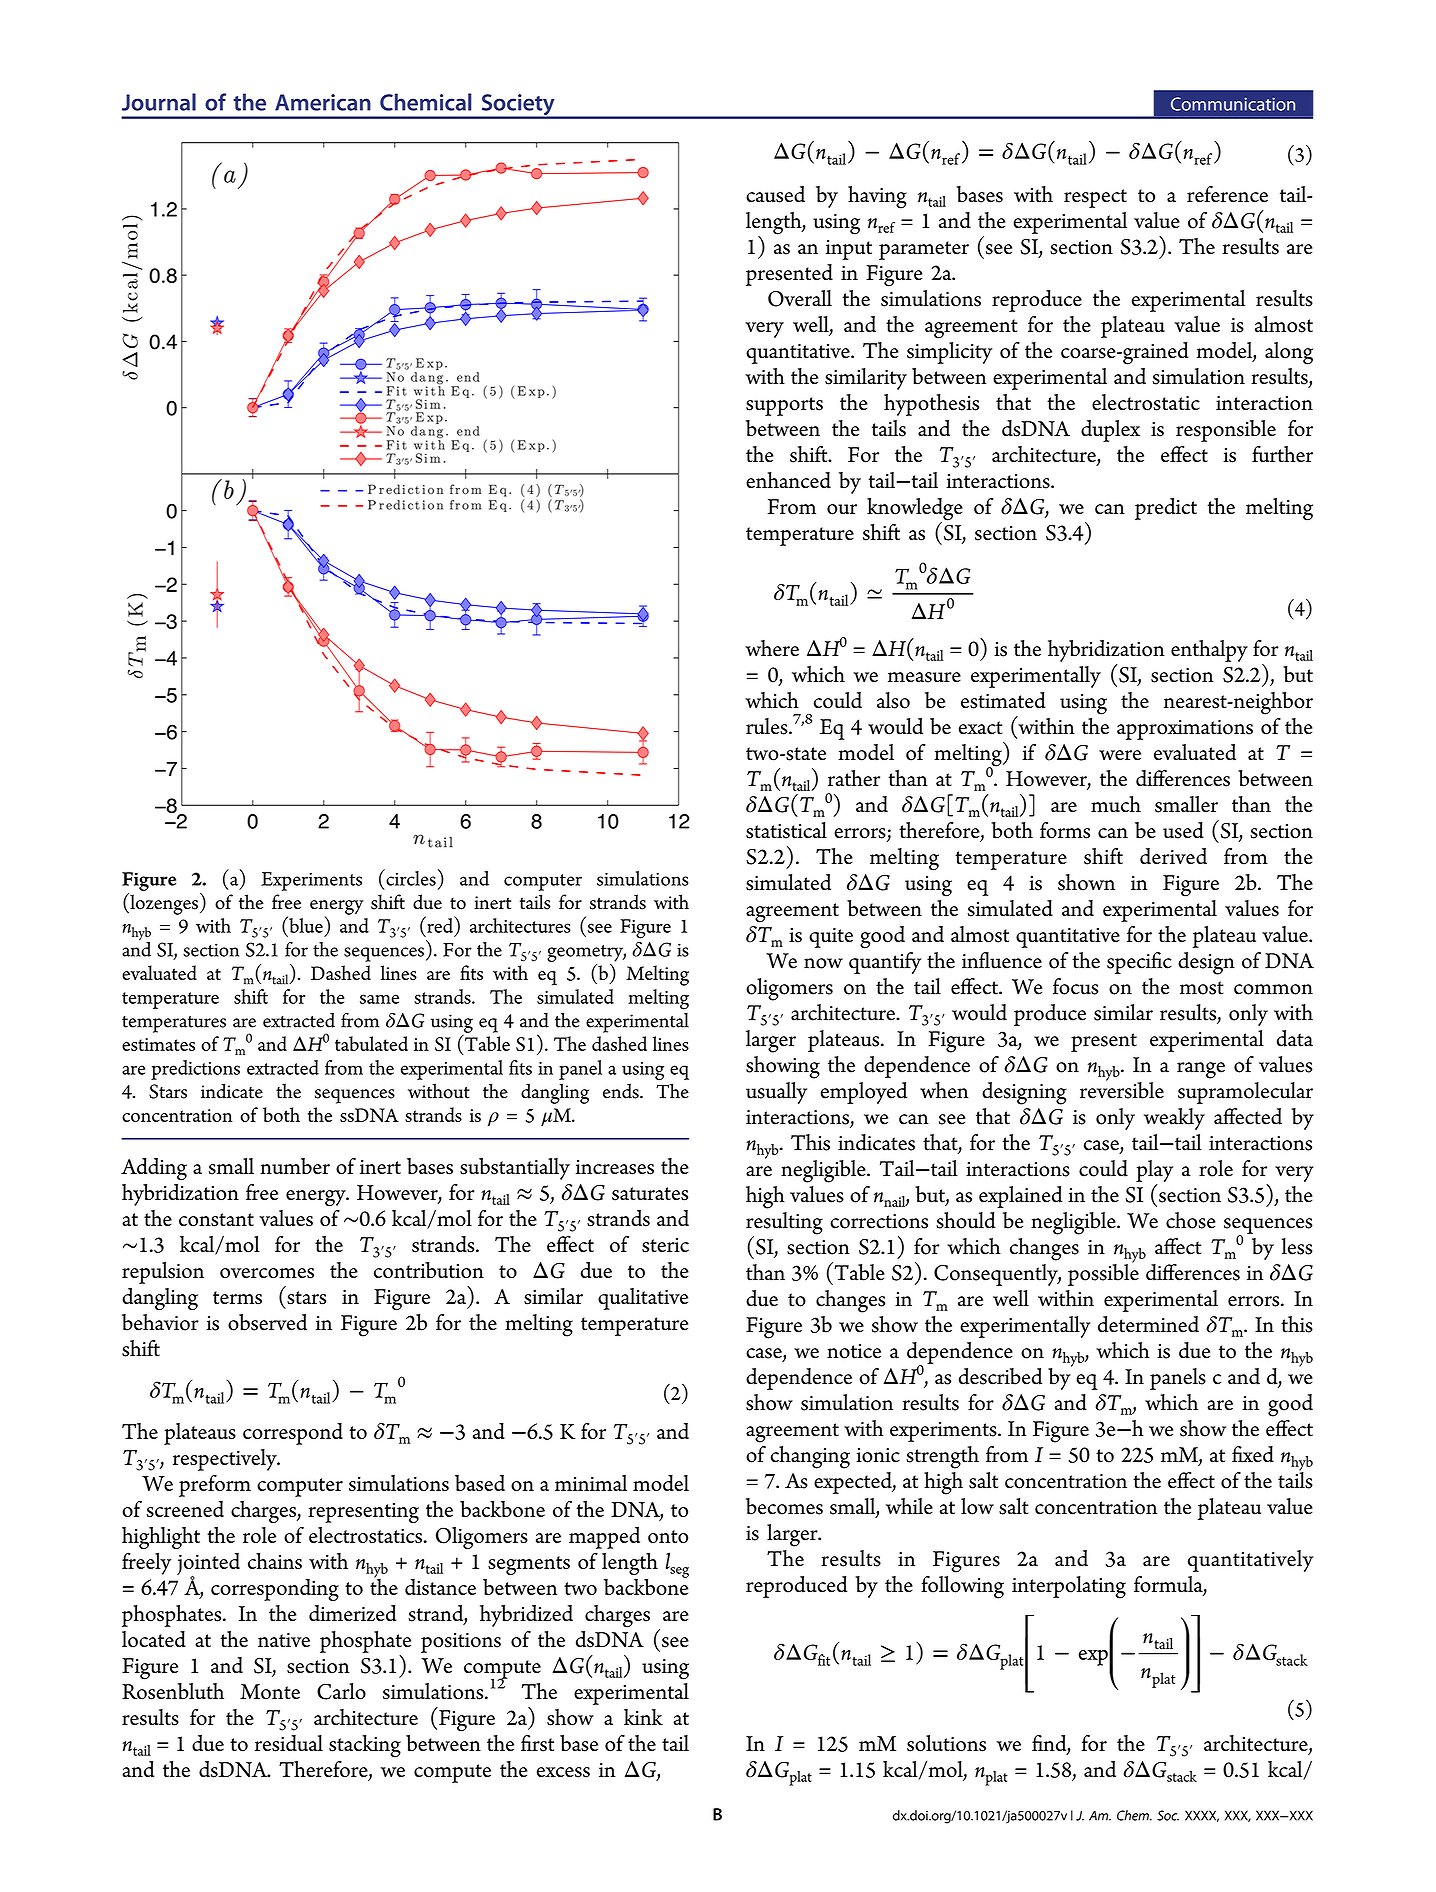 The image size is (1436, 1892). Describe the element at coordinates (323, 102) in the image. I see `American` at that location.
